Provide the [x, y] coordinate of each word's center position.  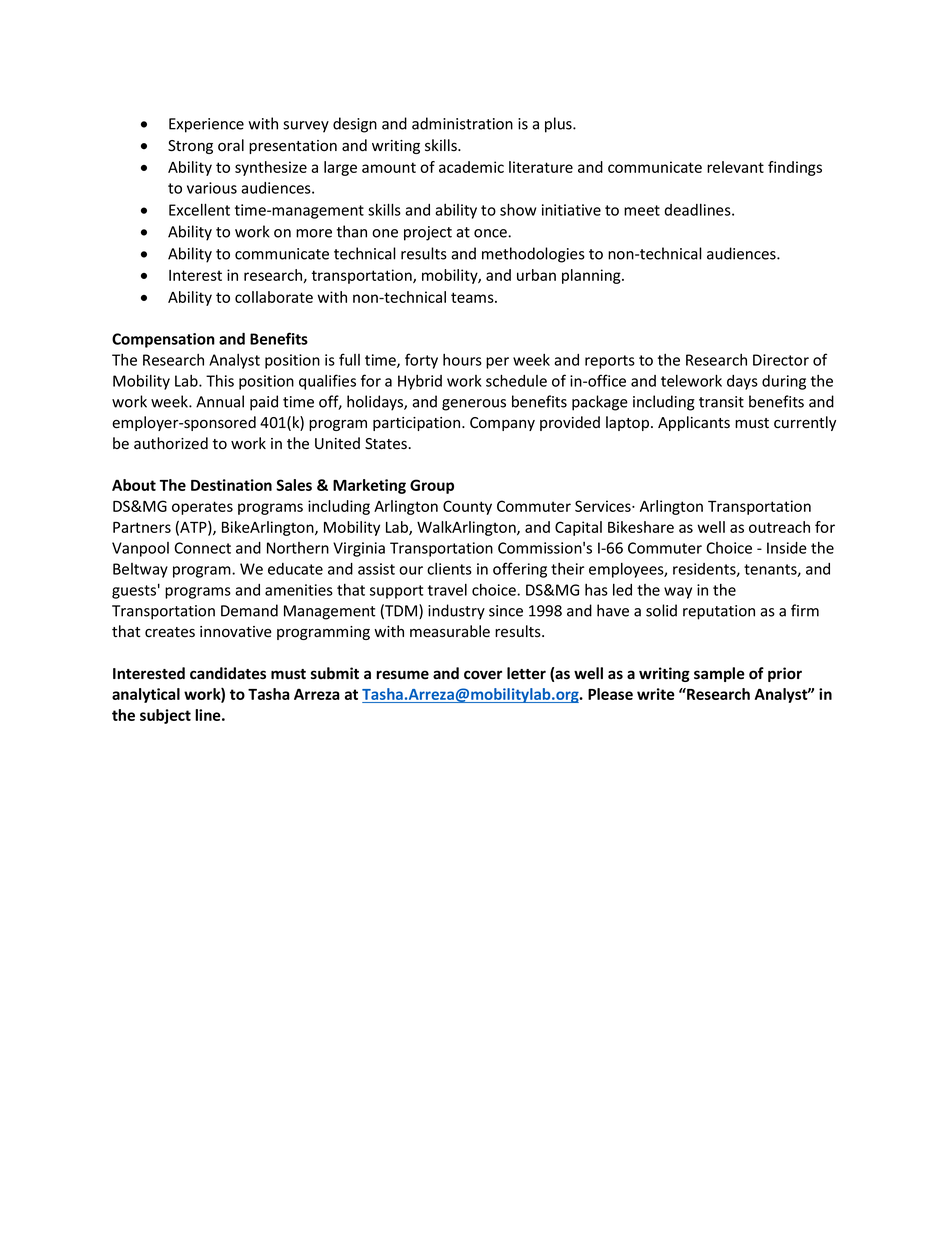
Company [502, 424]
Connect [202, 548]
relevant [735, 167]
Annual [220, 401]
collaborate [274, 297]
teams [473, 297]
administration [462, 123]
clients [449, 569]
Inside [787, 548]
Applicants [694, 423]
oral [231, 145]
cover [483, 675]
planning [592, 276]
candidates [228, 673]
